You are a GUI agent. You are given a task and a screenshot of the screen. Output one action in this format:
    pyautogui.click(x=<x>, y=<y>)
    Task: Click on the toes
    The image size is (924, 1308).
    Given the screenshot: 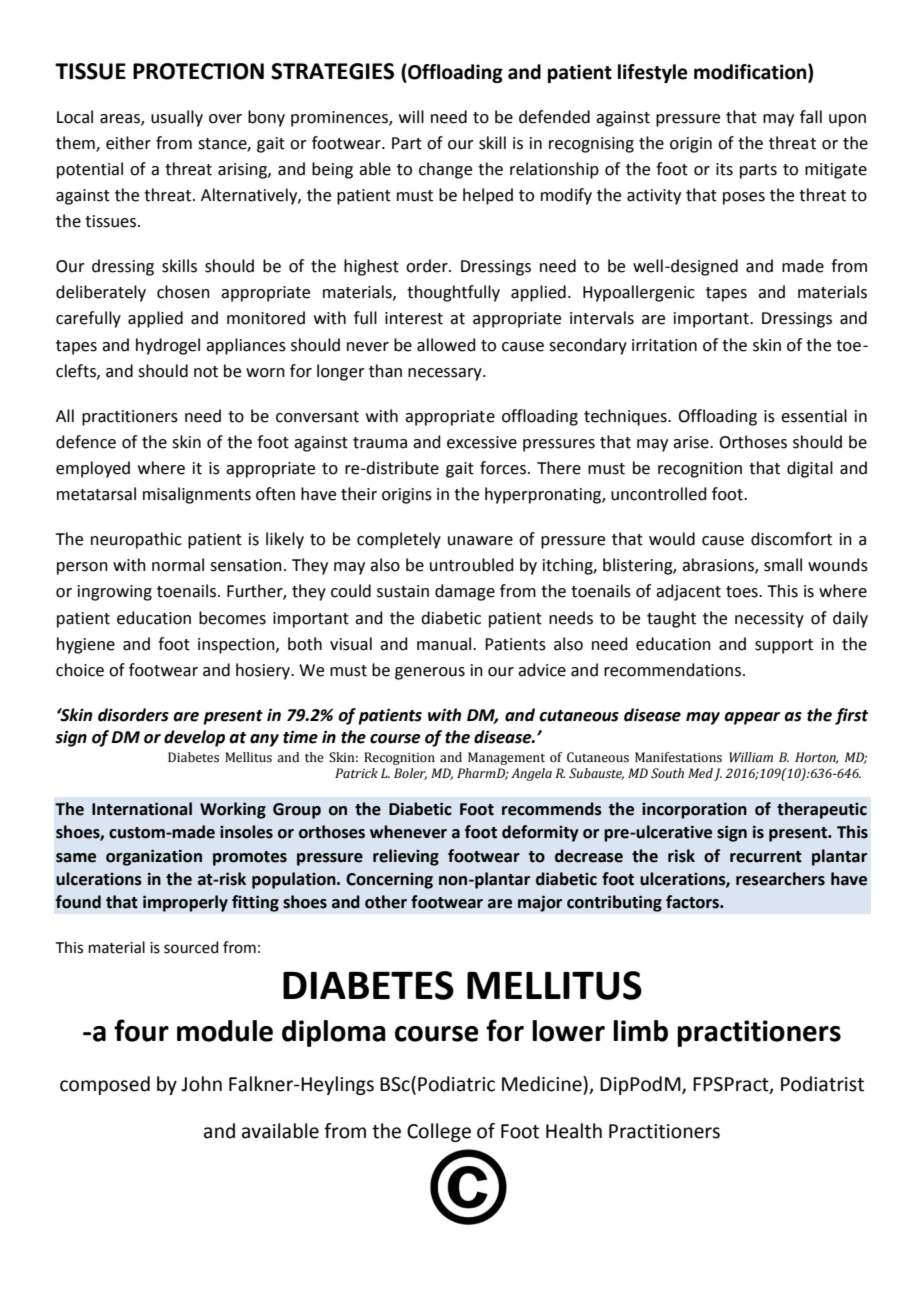 What is the action you would take?
    pyautogui.click(x=743, y=592)
